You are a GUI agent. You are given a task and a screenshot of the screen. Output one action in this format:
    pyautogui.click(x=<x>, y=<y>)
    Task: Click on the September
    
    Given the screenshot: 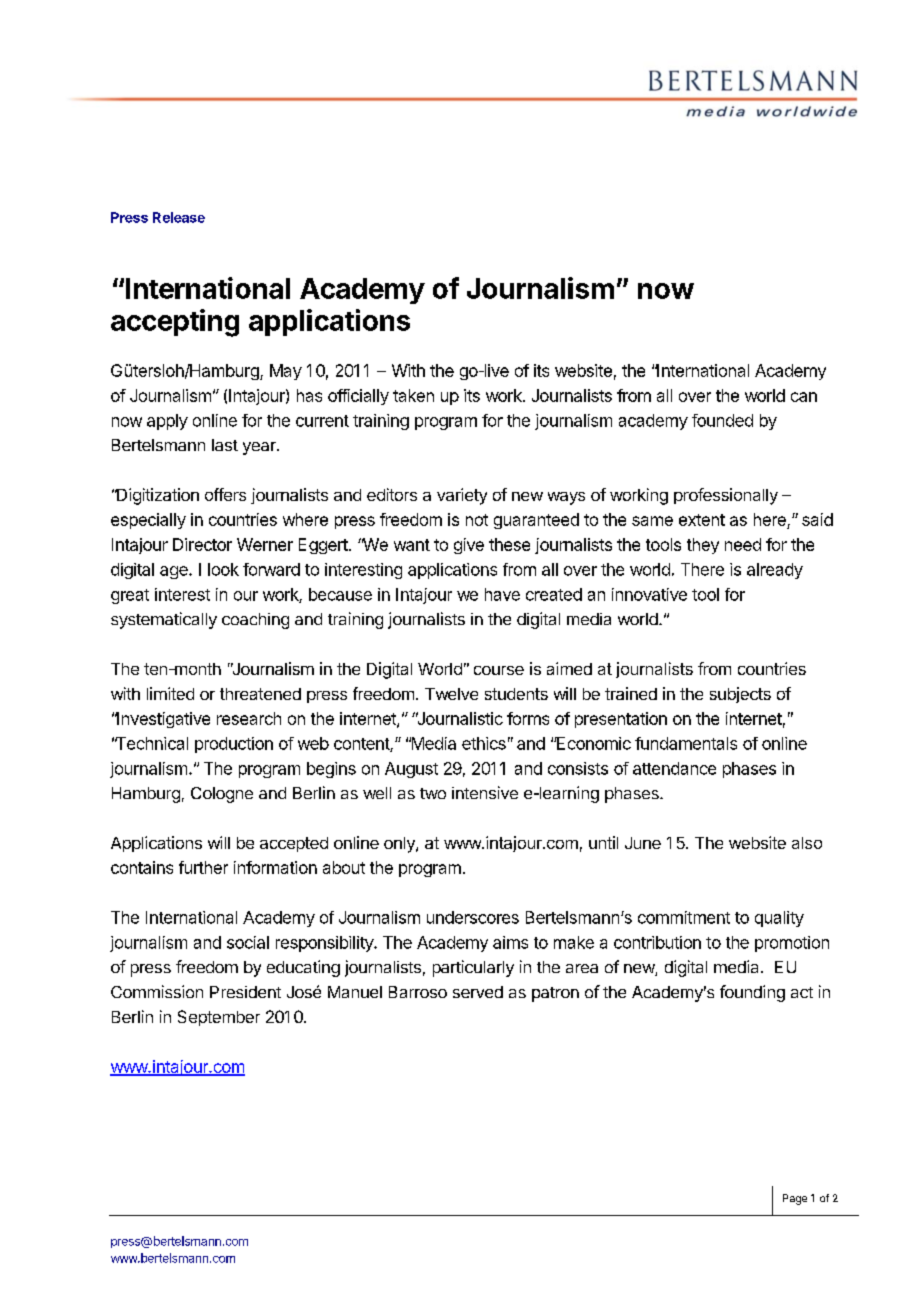 What is the action you would take?
    pyautogui.click(x=219, y=1018)
